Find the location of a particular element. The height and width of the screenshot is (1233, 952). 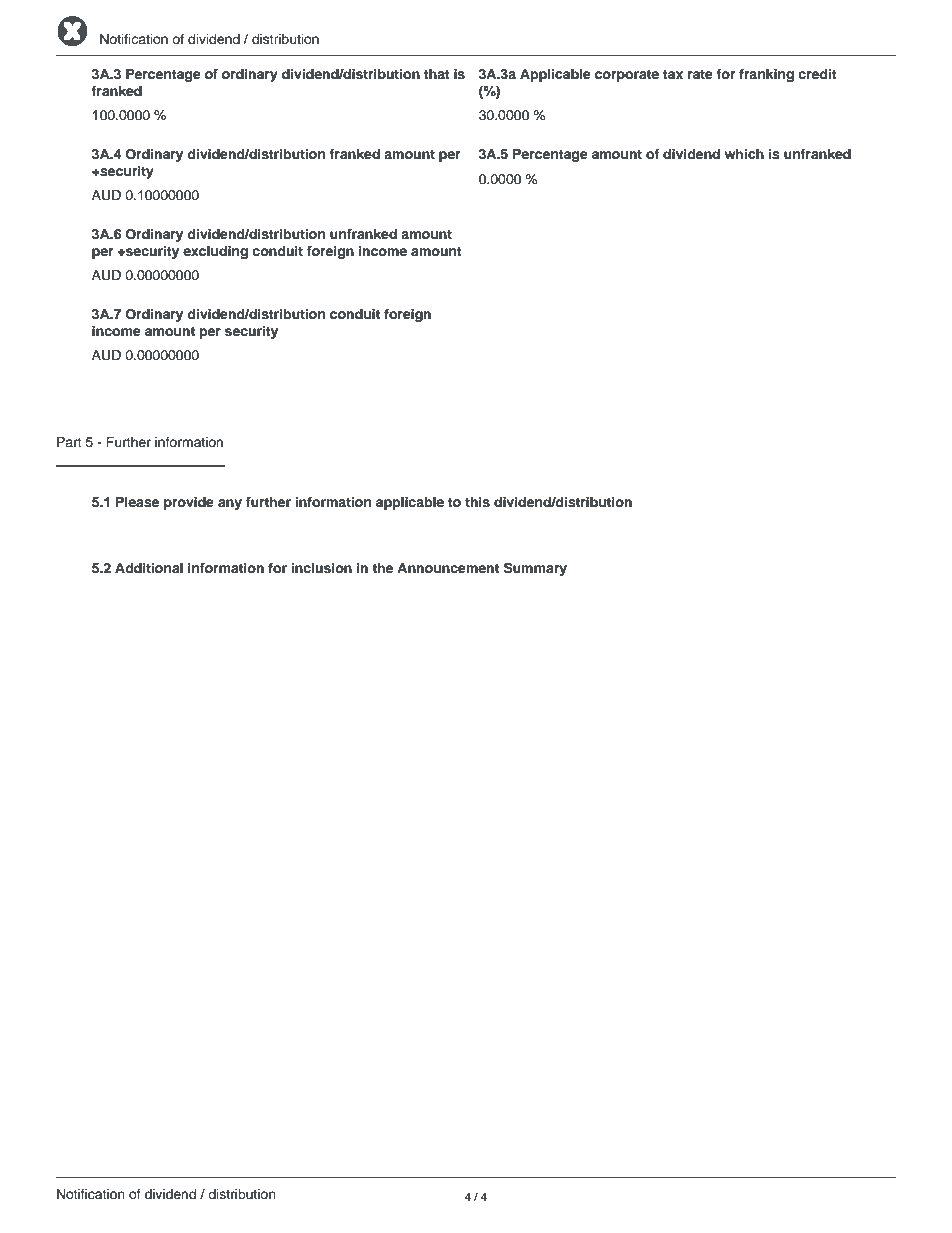

tax is located at coordinates (673, 74).
